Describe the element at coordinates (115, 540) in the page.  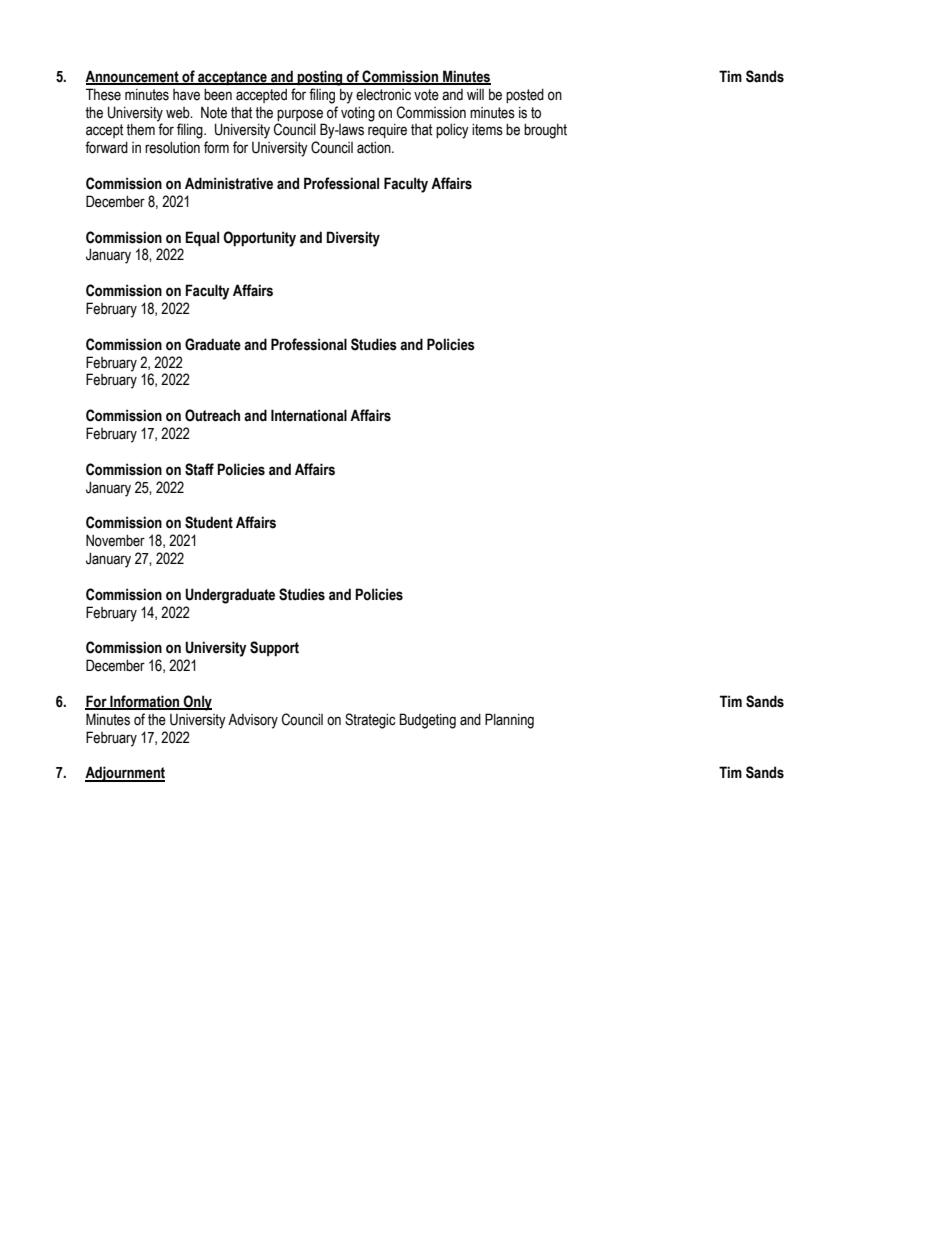
I see `November` at that location.
